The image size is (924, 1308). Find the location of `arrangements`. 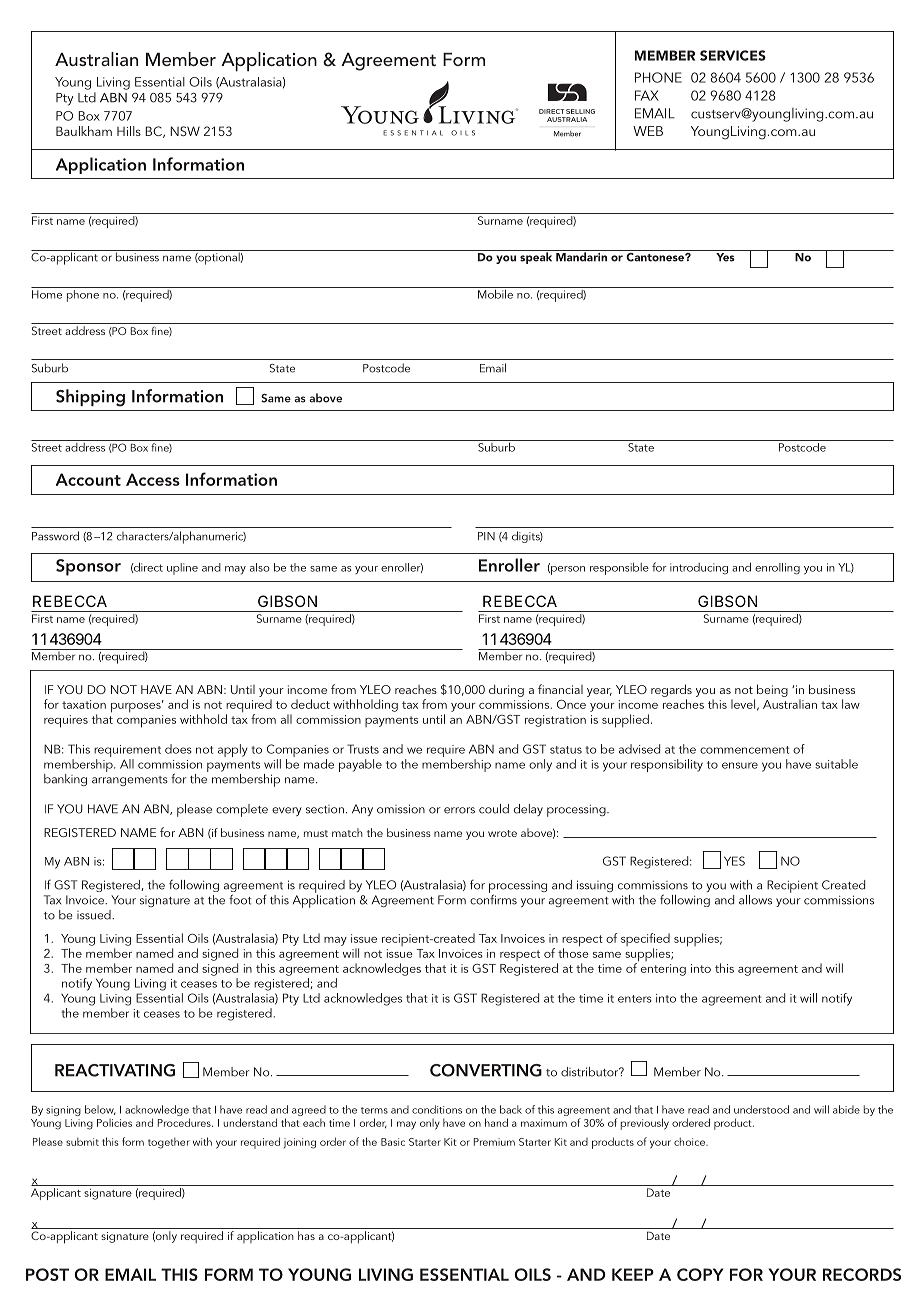

arrangements is located at coordinates (130, 781).
